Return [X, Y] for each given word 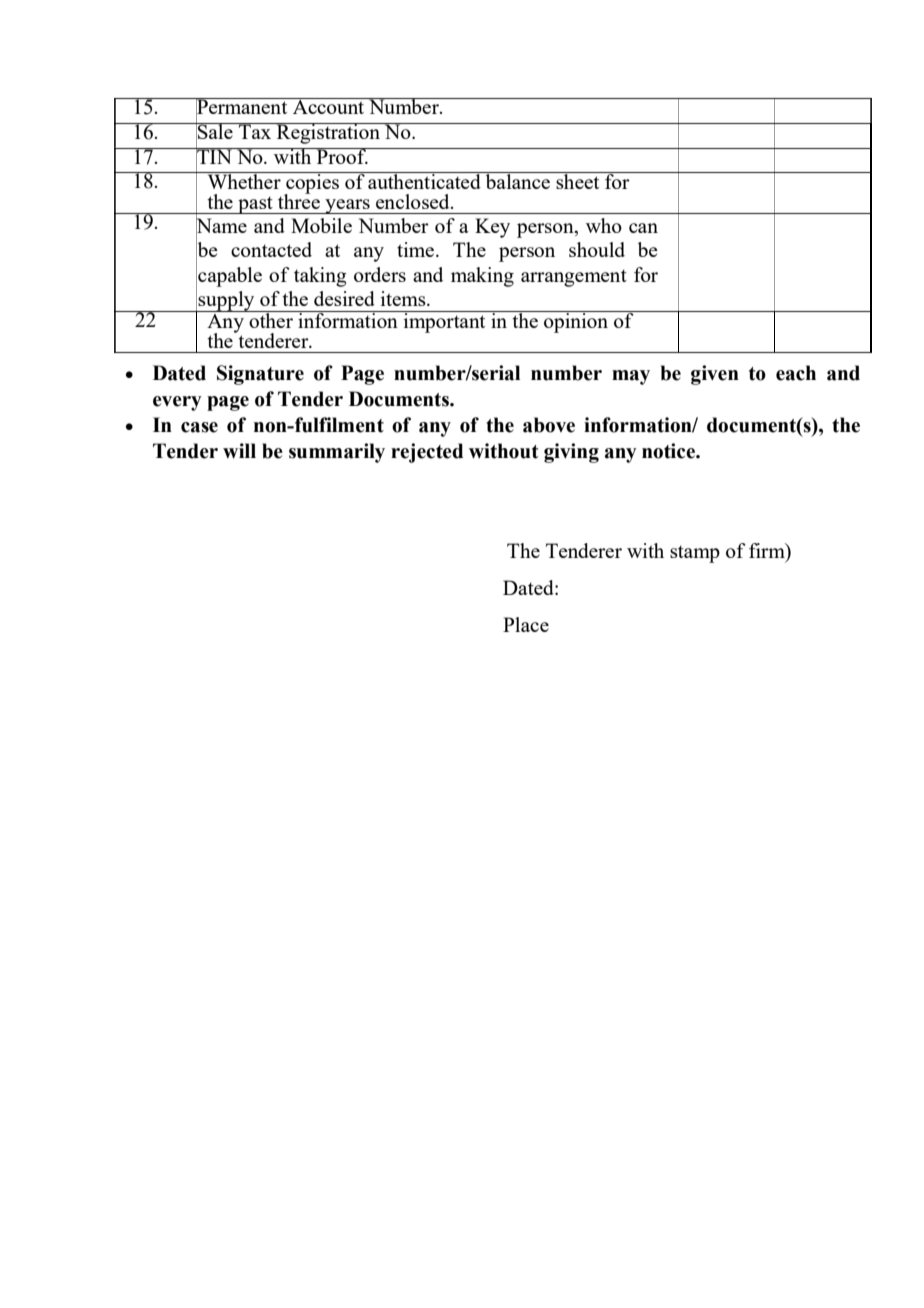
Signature [260, 375]
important [444, 322]
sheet [578, 180]
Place [526, 624]
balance [517, 180]
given [715, 375]
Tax [255, 131]
